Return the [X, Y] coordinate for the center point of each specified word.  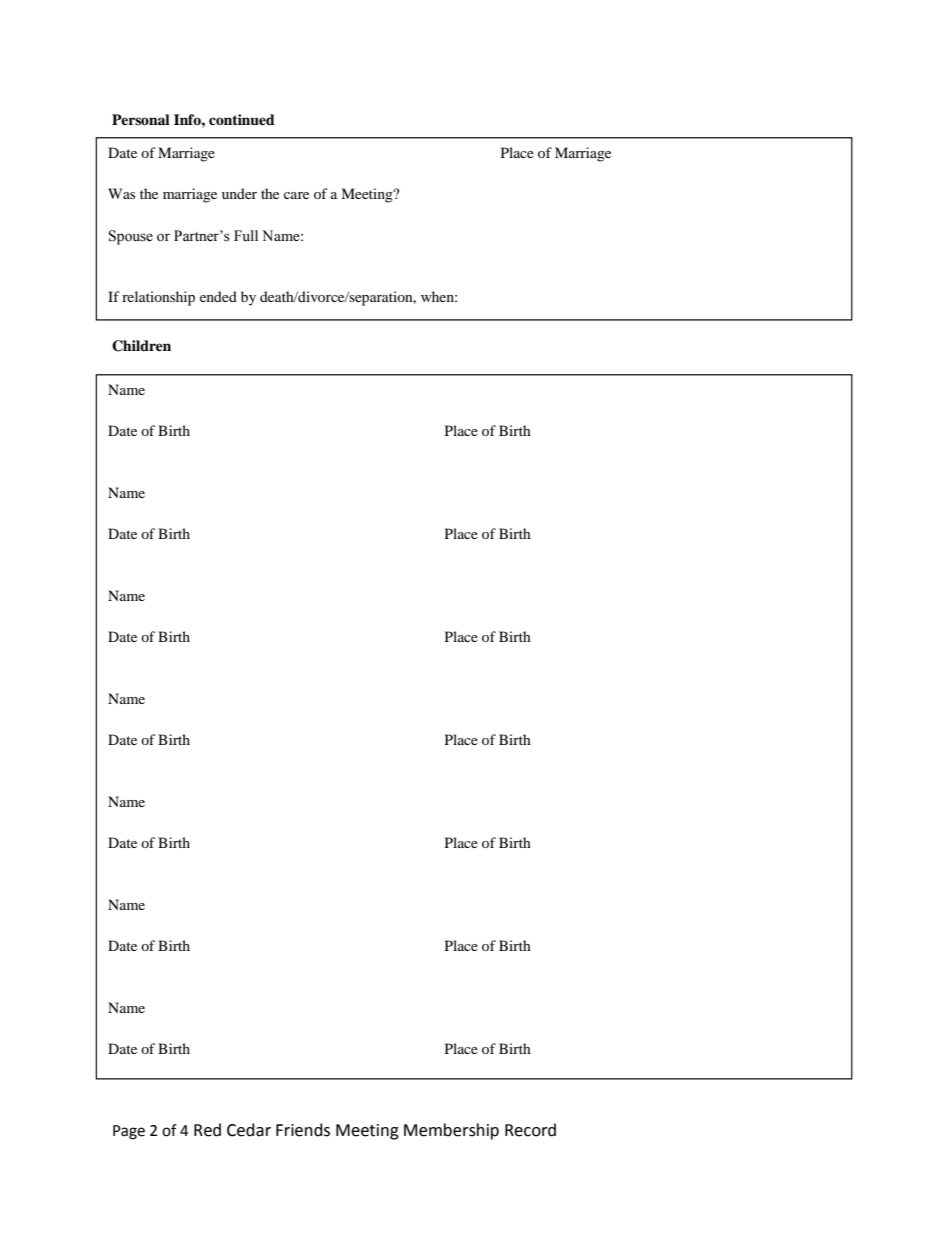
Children [141, 346]
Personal [141, 119]
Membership [451, 1131]
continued [242, 120]
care [296, 195]
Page [129, 1132]
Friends [303, 1130]
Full [246, 235]
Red [207, 1130]
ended [218, 296]
